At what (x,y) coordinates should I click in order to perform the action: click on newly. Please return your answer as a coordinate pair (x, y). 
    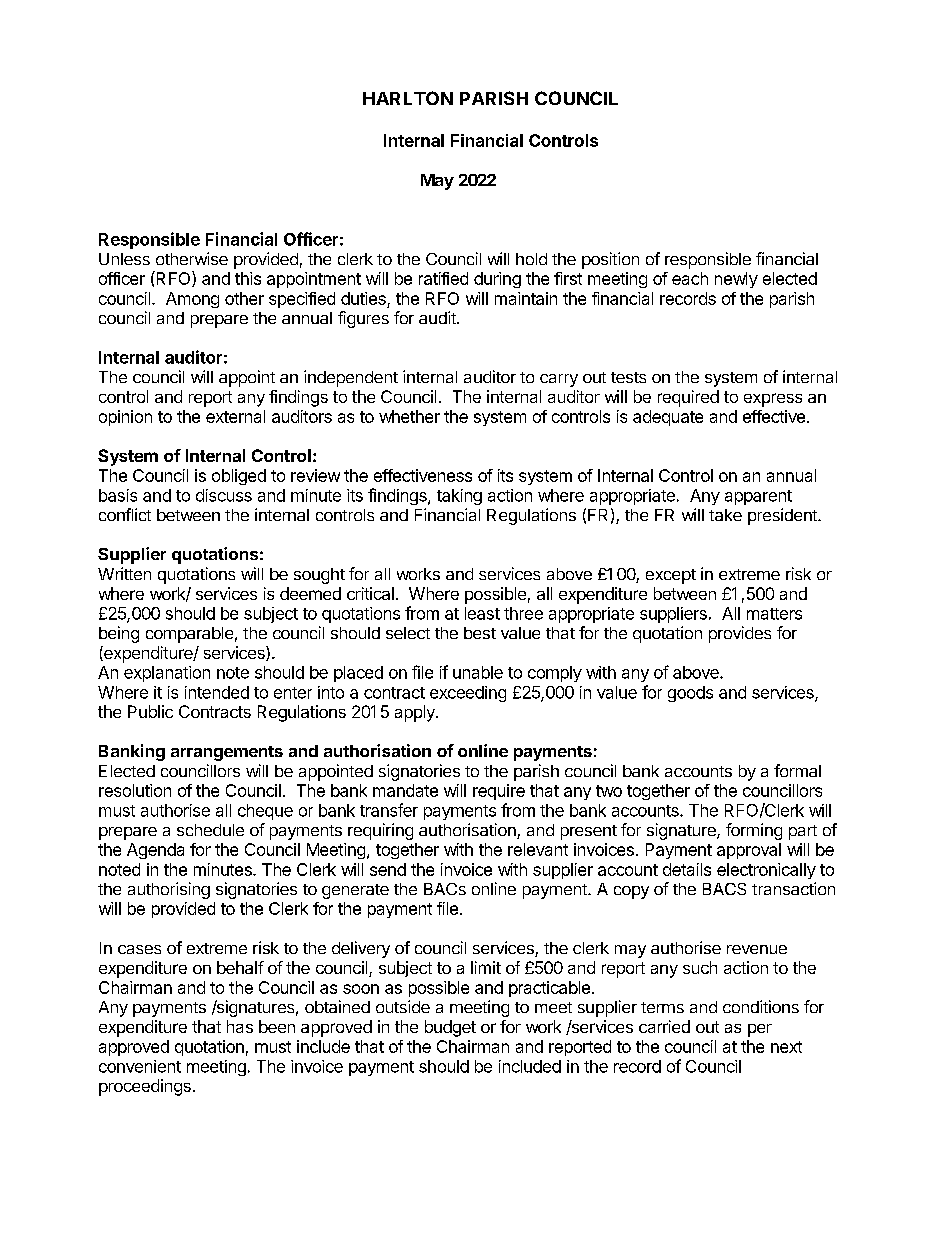
    Looking at the image, I should click on (736, 280).
